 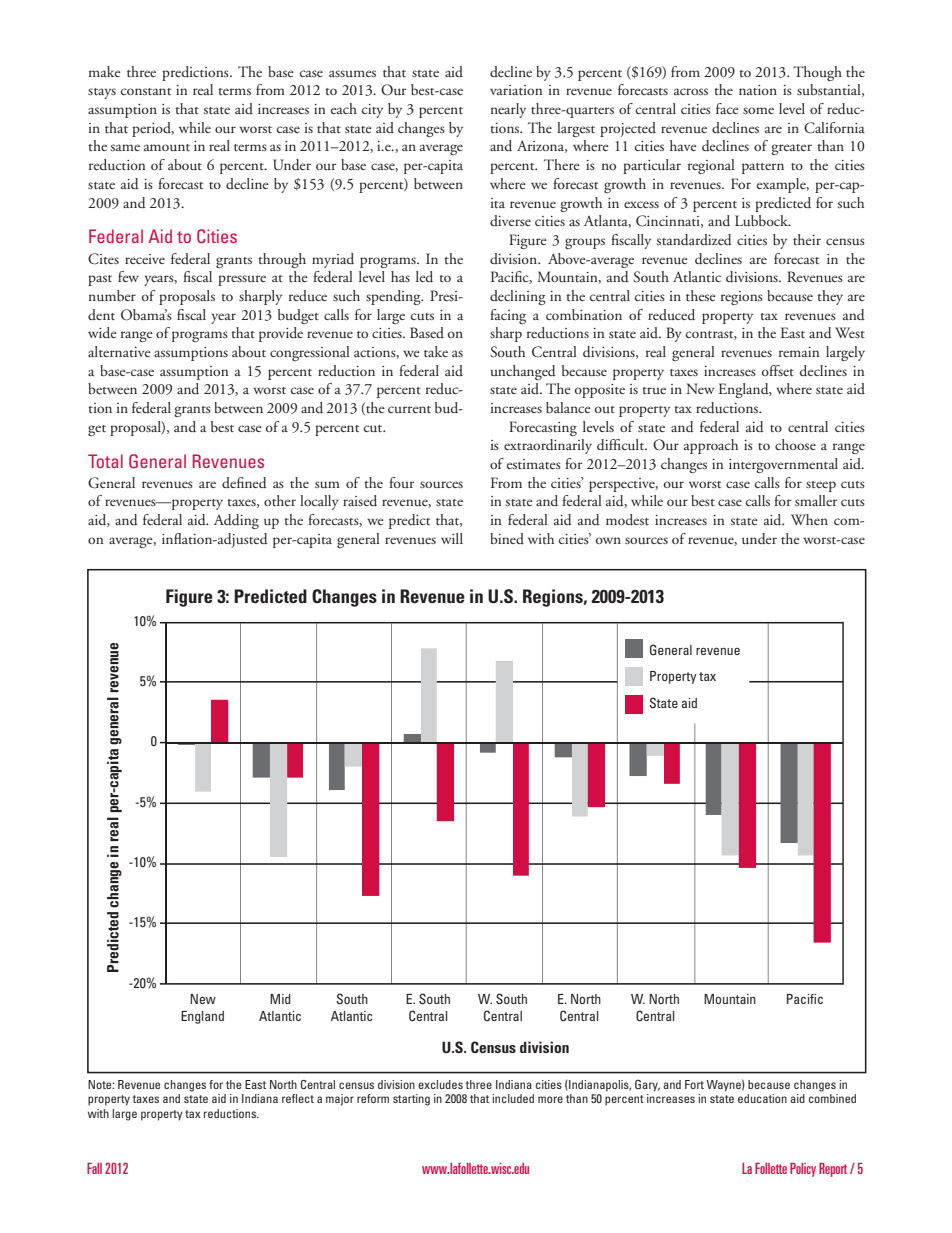 I want to click on Policy, so click(x=803, y=1170).
